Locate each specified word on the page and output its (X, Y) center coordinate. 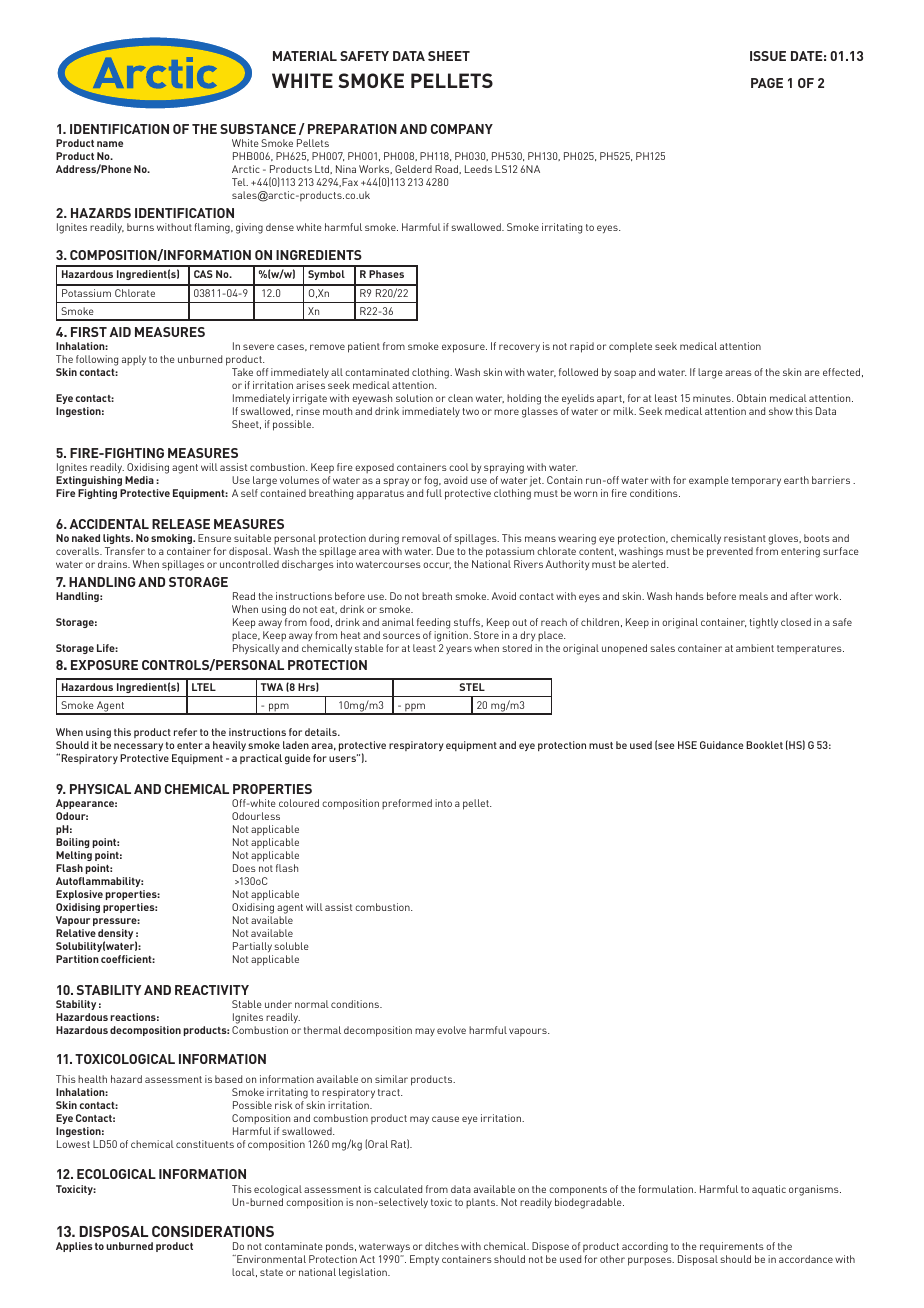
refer (185, 732)
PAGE (767, 83)
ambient (755, 648)
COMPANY (462, 129)
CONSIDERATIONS (213, 1231)
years (459, 650)
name (110, 144)
